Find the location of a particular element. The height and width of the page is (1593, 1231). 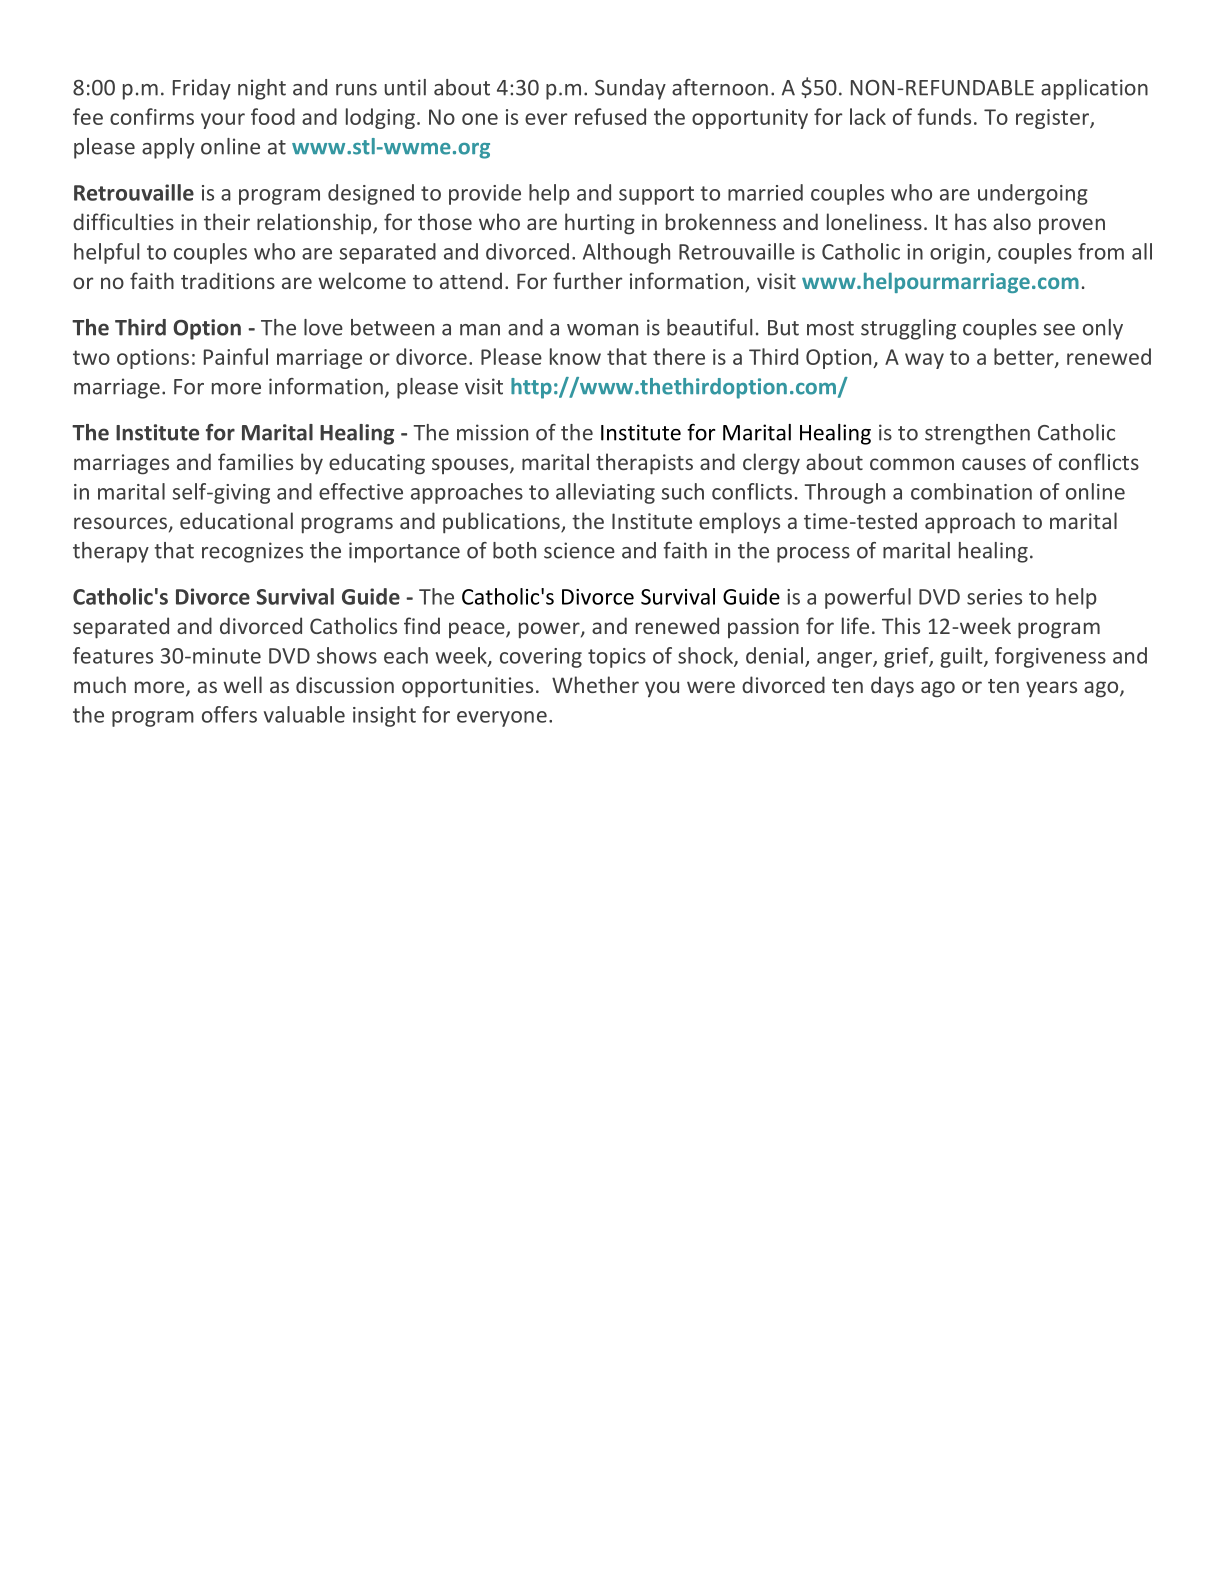

refused is located at coordinates (610, 116).
